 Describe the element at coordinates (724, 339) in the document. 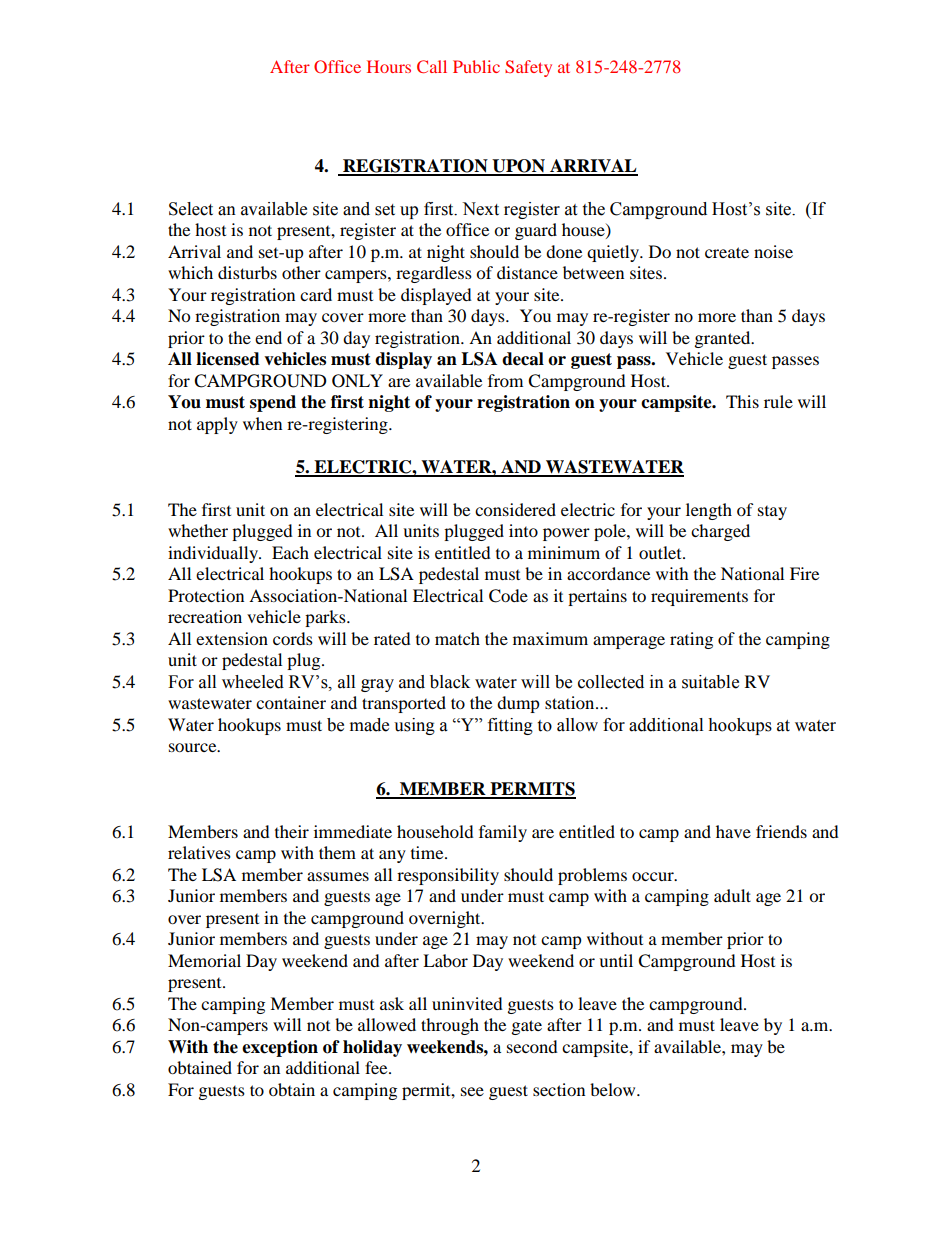

I see `granted` at that location.
